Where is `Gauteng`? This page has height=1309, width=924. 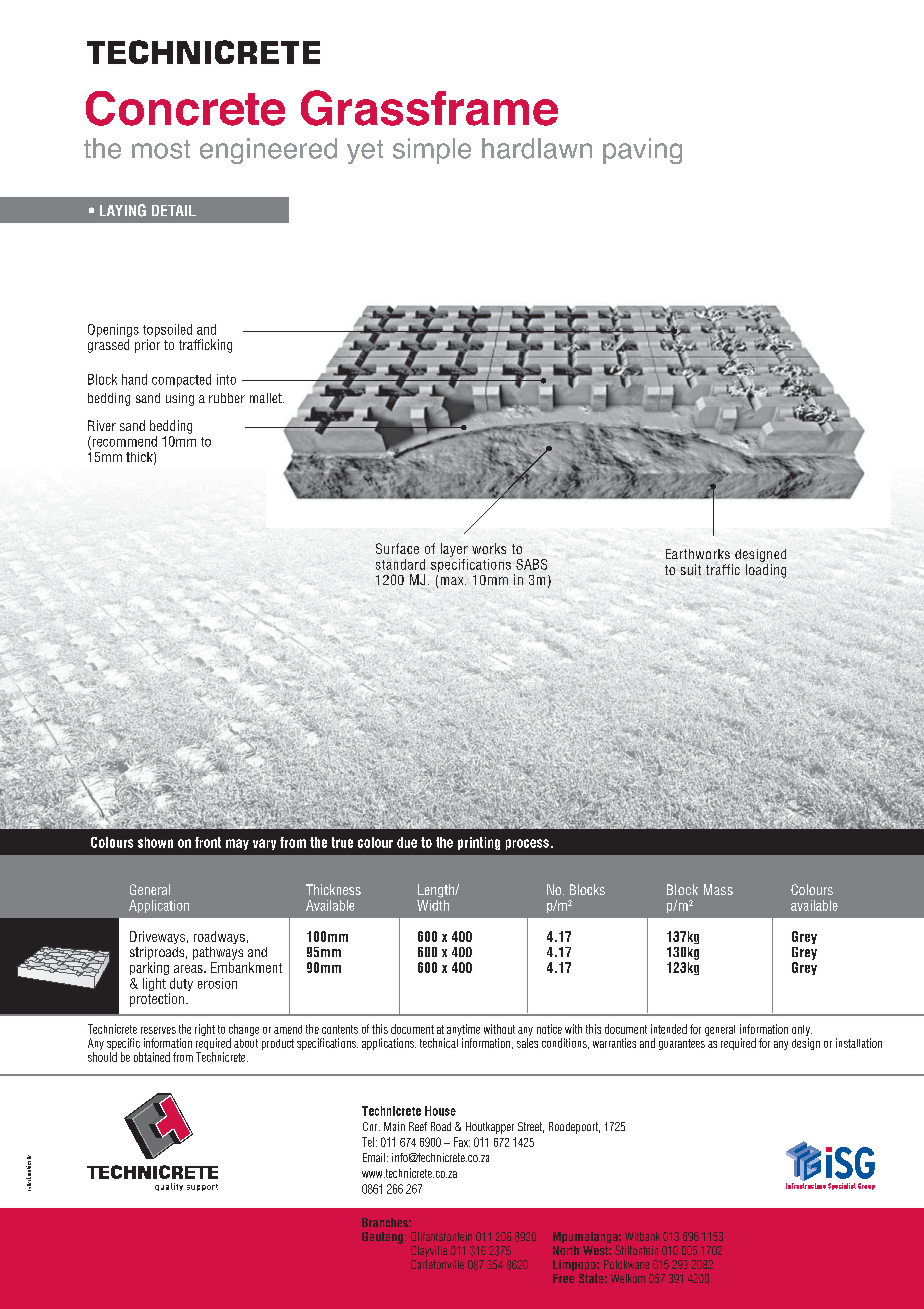 Gauteng is located at coordinates (382, 1238).
